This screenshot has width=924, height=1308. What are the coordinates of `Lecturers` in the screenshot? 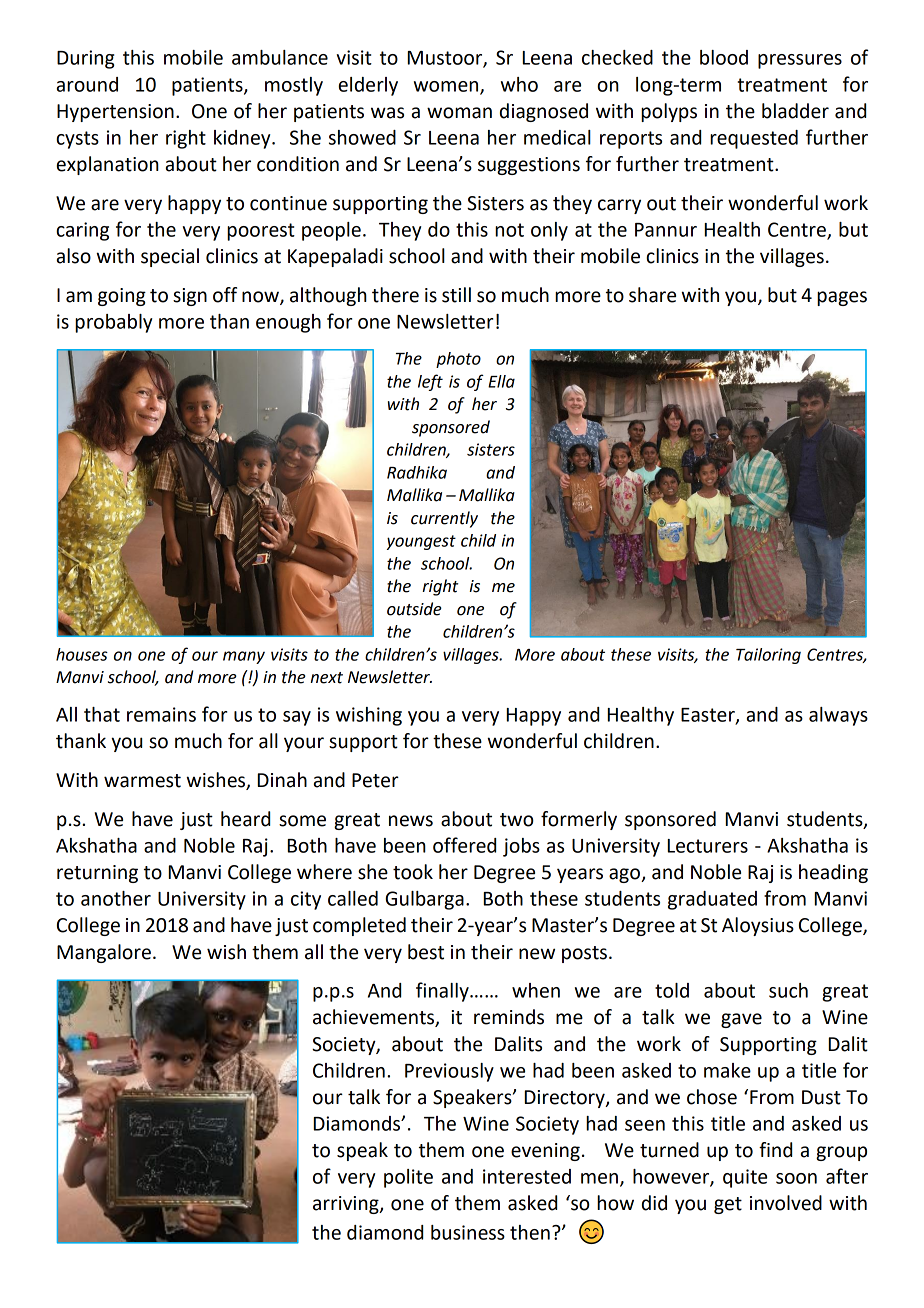 It's located at (708, 846).
